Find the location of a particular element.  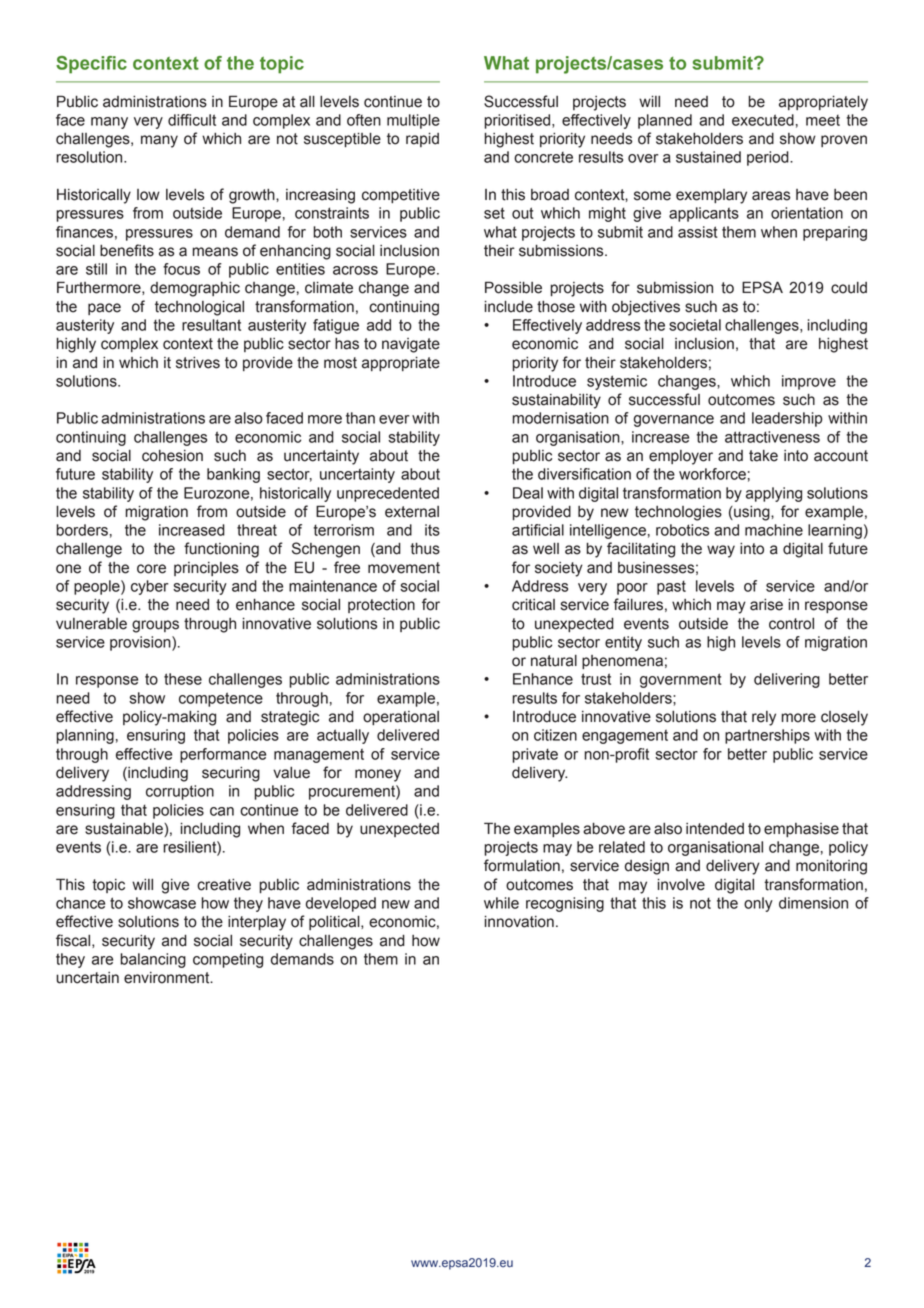

assist is located at coordinates (698, 232).
